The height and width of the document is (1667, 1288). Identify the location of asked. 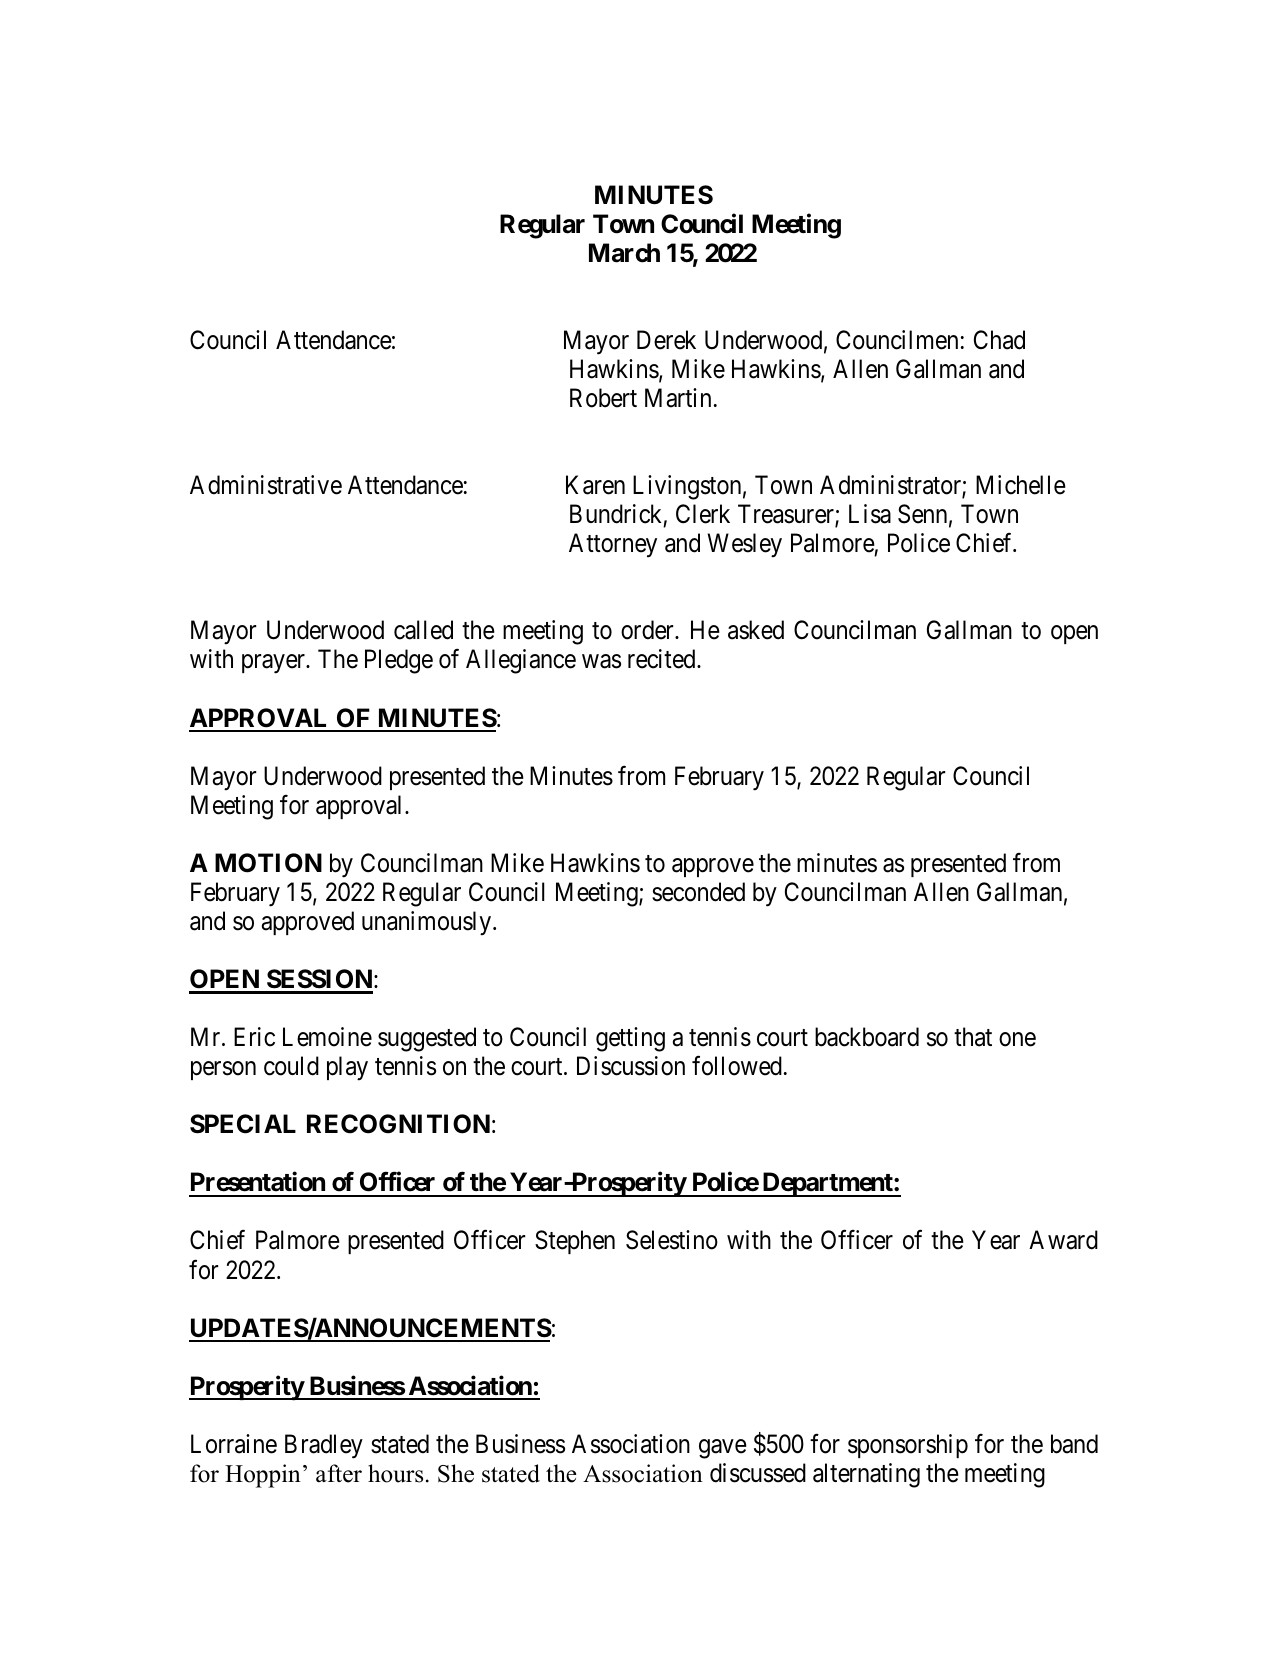
(756, 630).
